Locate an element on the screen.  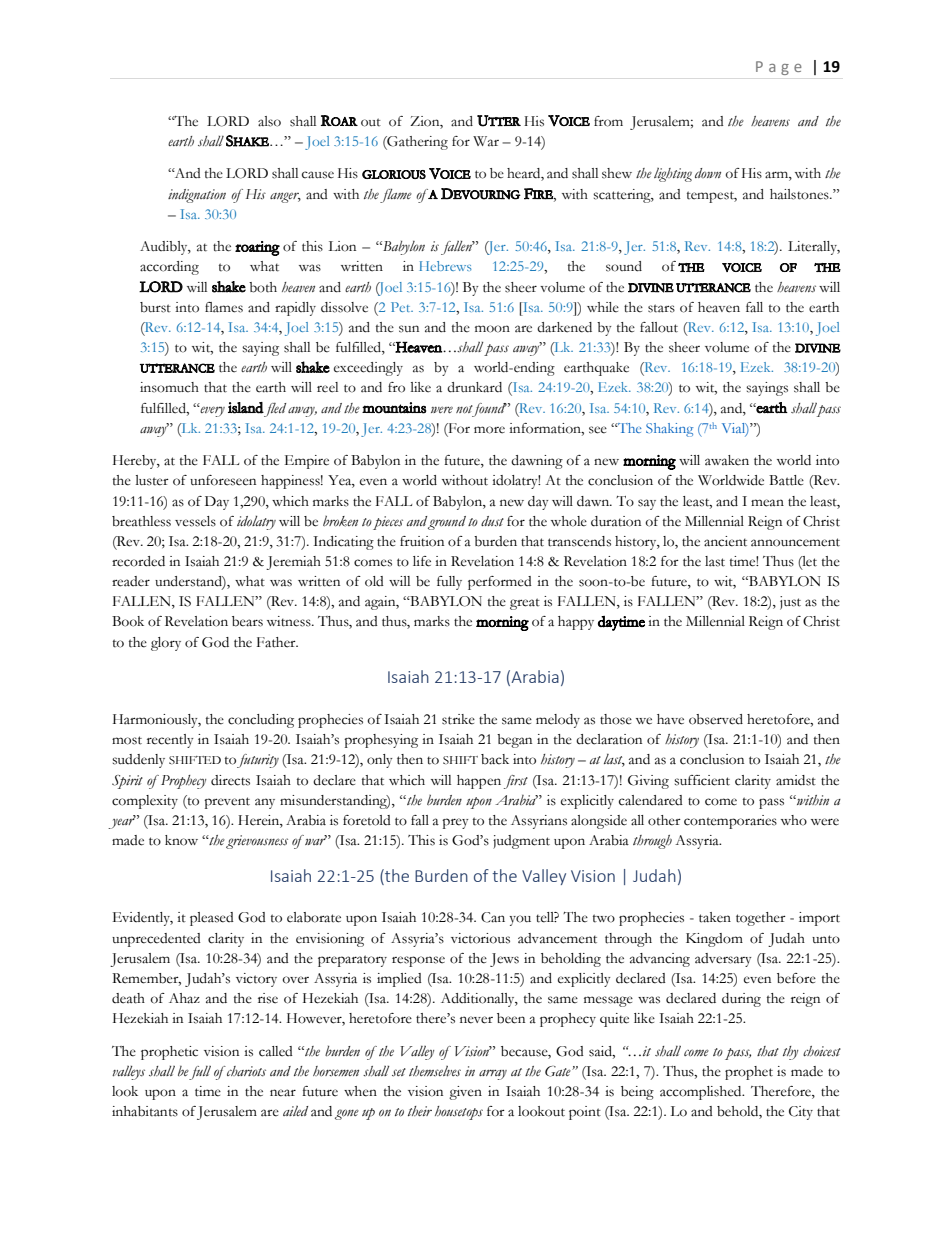
happen is located at coordinates (479, 782).
